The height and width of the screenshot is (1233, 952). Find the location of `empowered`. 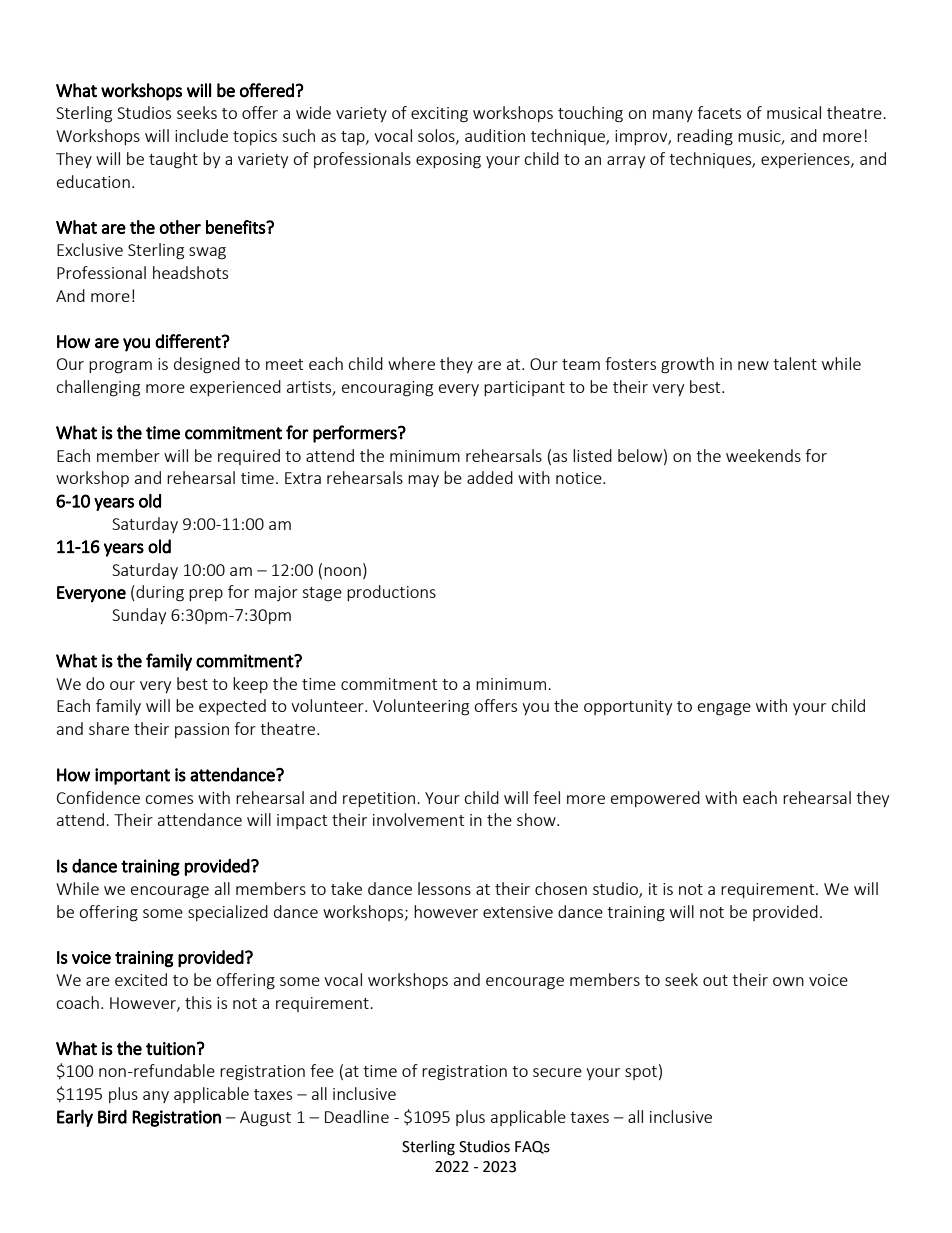

empowered is located at coordinates (655, 799).
